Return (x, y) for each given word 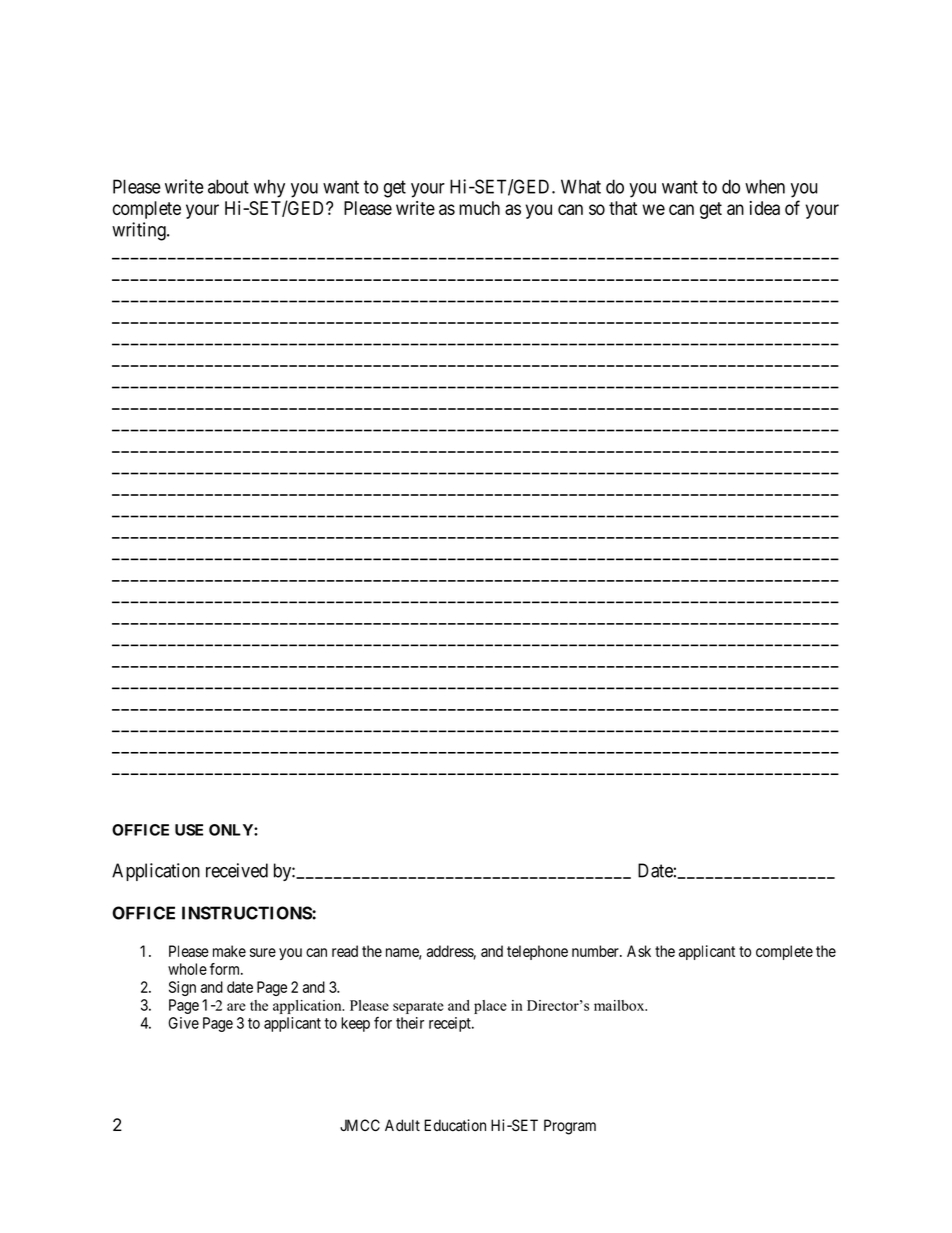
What (581, 186)
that (623, 208)
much (479, 208)
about (228, 186)
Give (183, 1023)
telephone (537, 952)
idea (765, 208)
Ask (639, 951)
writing (140, 231)
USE (189, 830)
